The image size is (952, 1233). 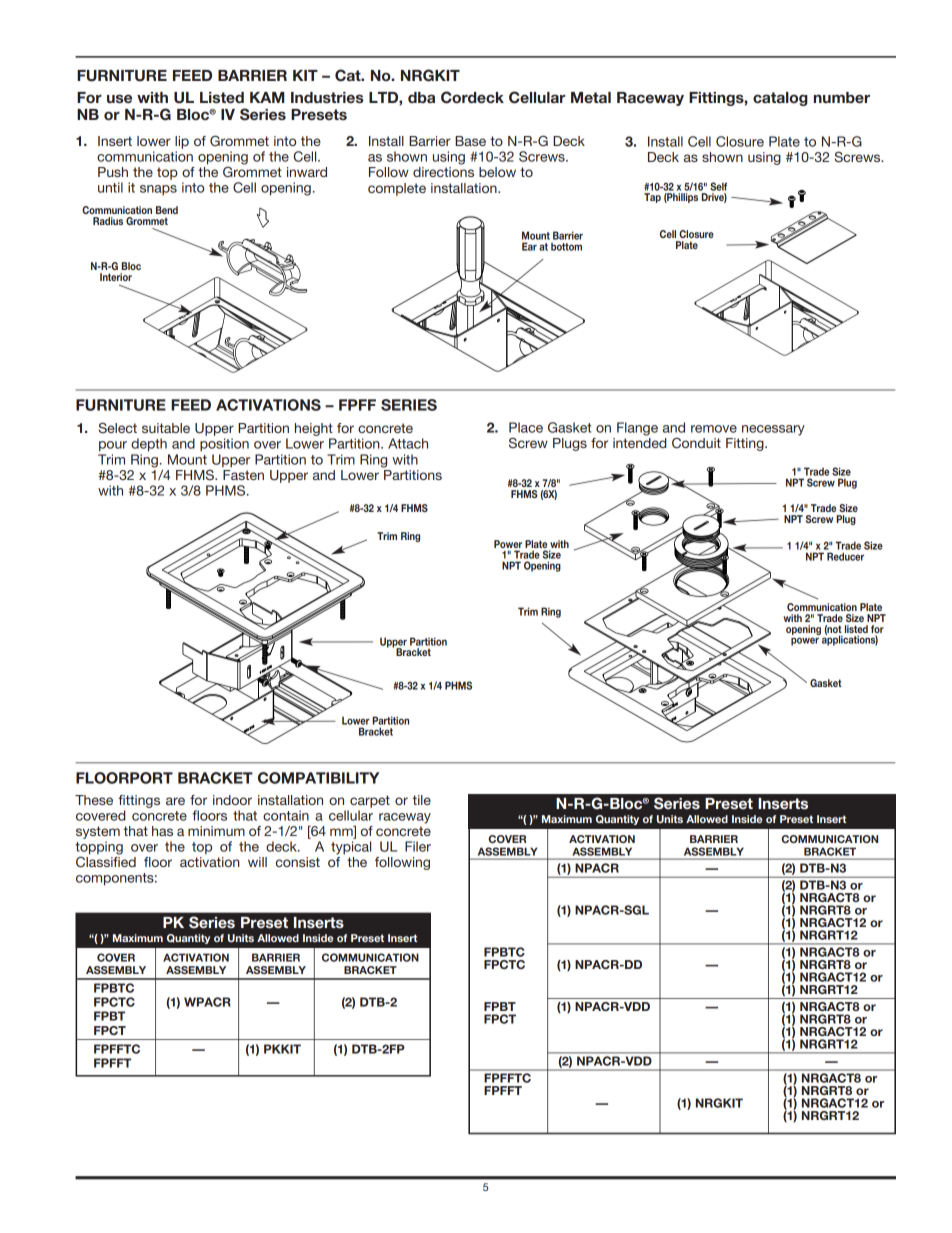 I want to click on Conduit, so click(x=696, y=443).
